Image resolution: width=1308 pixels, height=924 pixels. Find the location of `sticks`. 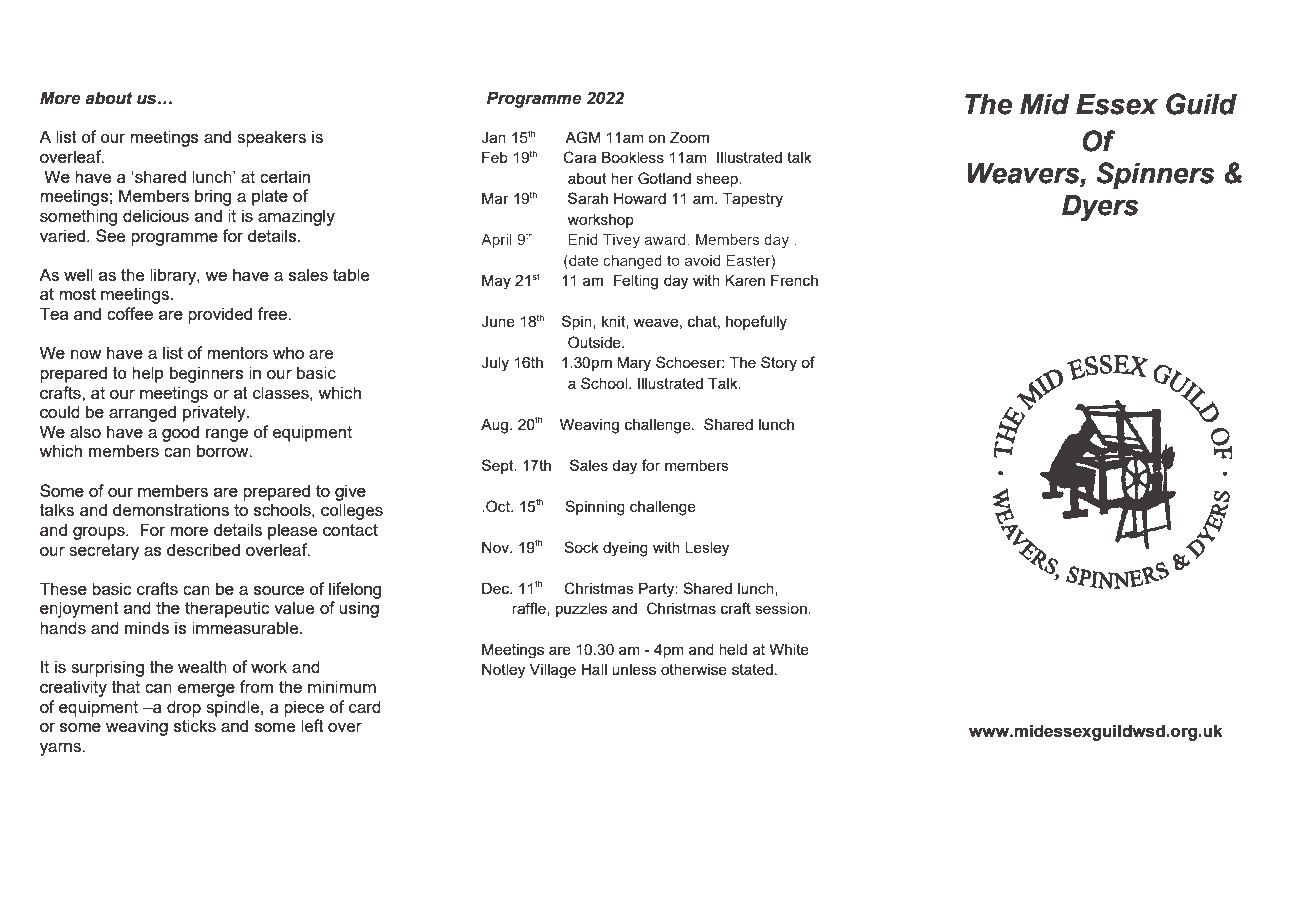

sticks is located at coordinates (195, 725).
